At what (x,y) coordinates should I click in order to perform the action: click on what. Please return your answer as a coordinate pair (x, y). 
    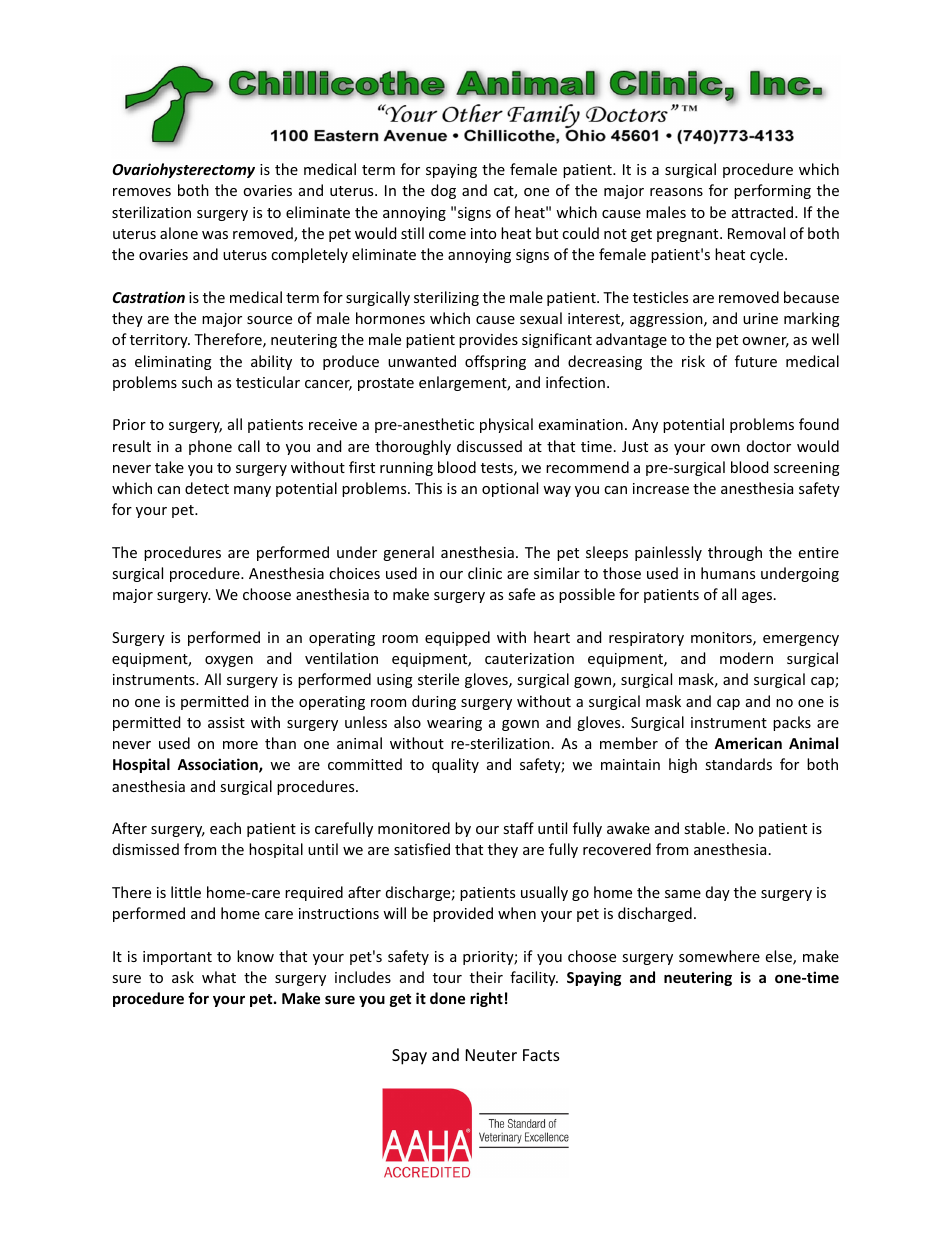
    Looking at the image, I should click on (219, 977).
